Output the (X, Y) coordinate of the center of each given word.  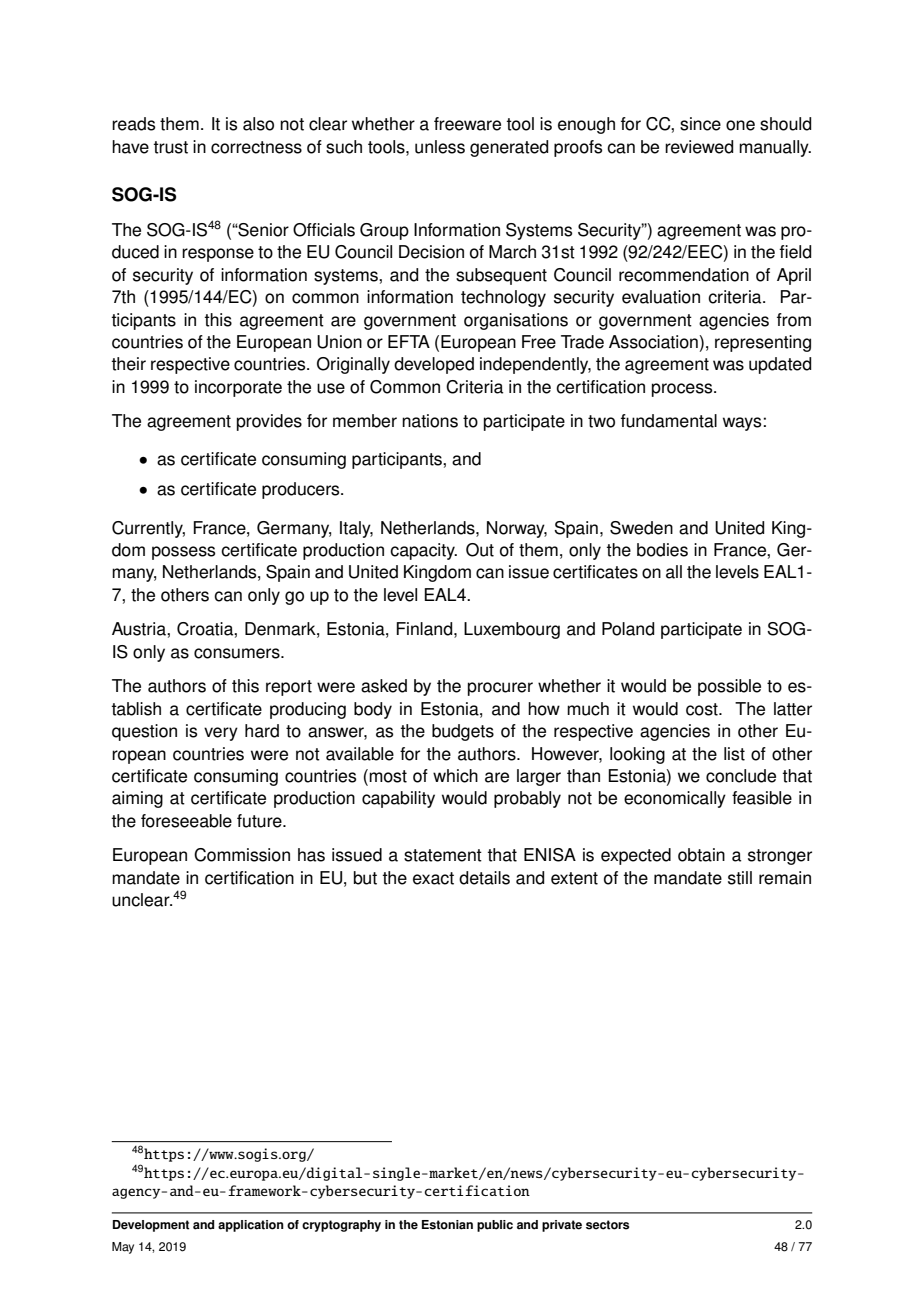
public (495, 1226)
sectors (607, 1225)
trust (170, 147)
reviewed (699, 147)
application (251, 1226)
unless (440, 147)
